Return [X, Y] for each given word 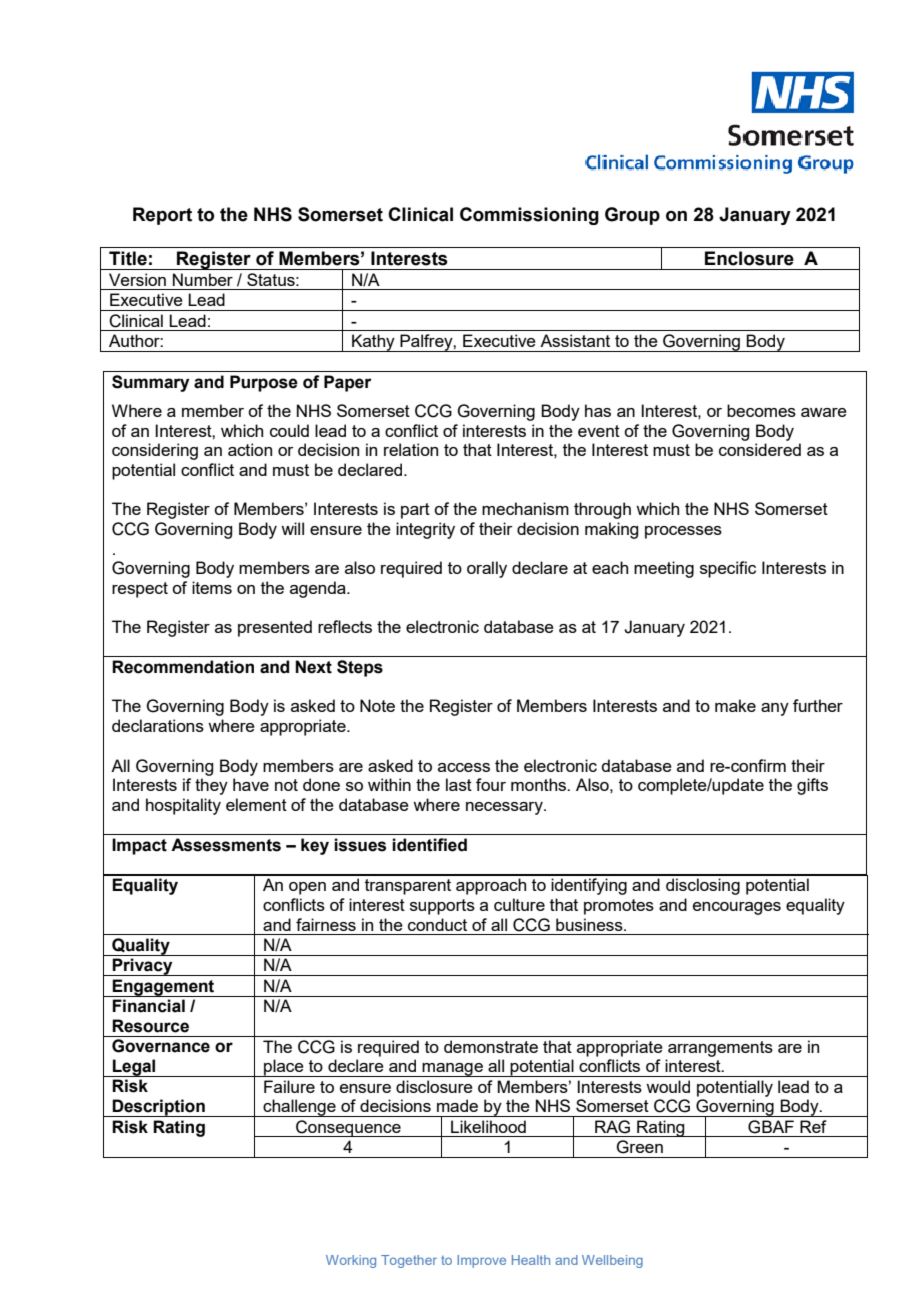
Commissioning [529, 216]
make [735, 705]
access [464, 767]
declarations [158, 725]
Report [162, 216]
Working [351, 1261]
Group [632, 216]
